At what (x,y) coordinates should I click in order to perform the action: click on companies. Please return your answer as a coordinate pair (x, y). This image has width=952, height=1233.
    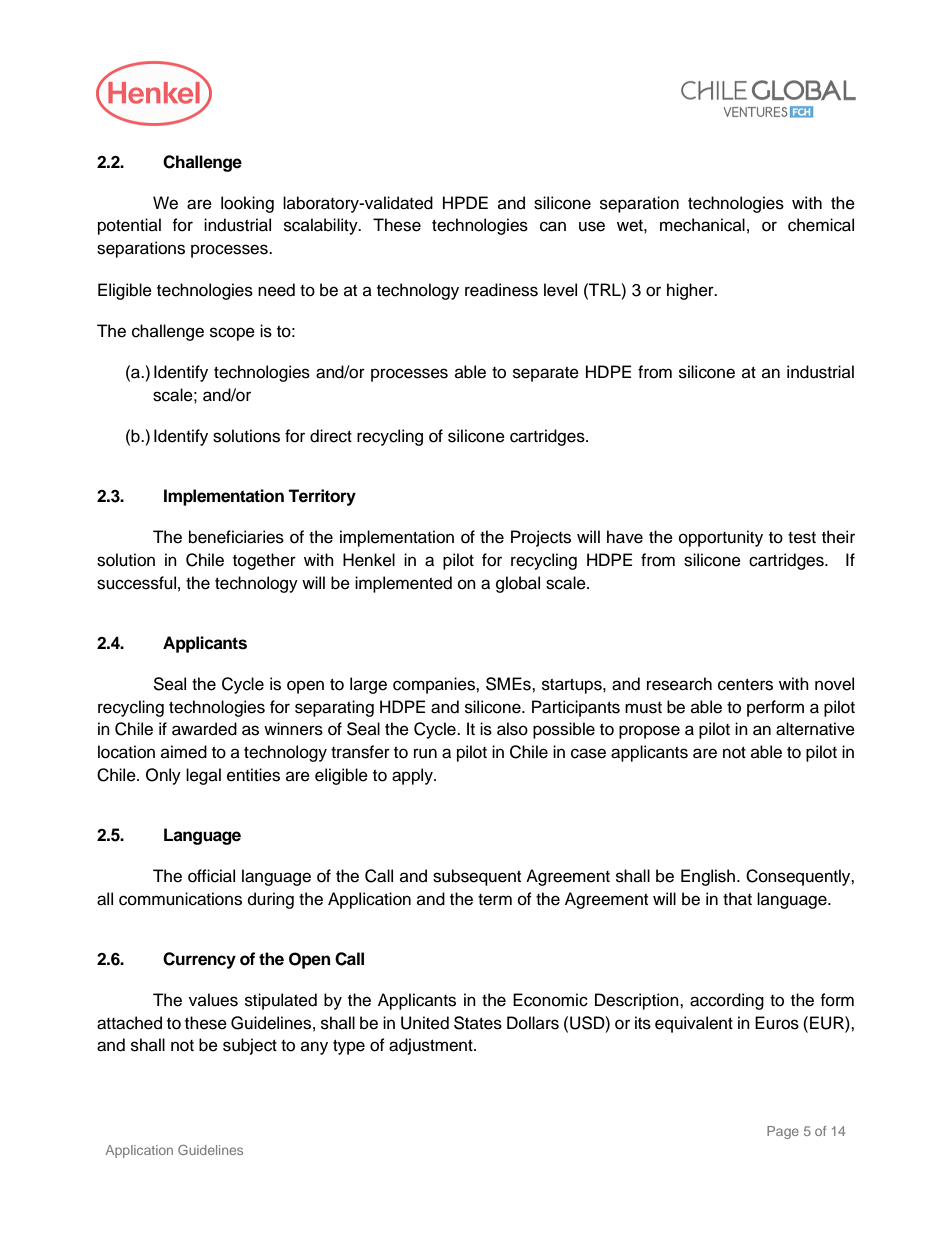
    Looking at the image, I should click on (435, 685).
